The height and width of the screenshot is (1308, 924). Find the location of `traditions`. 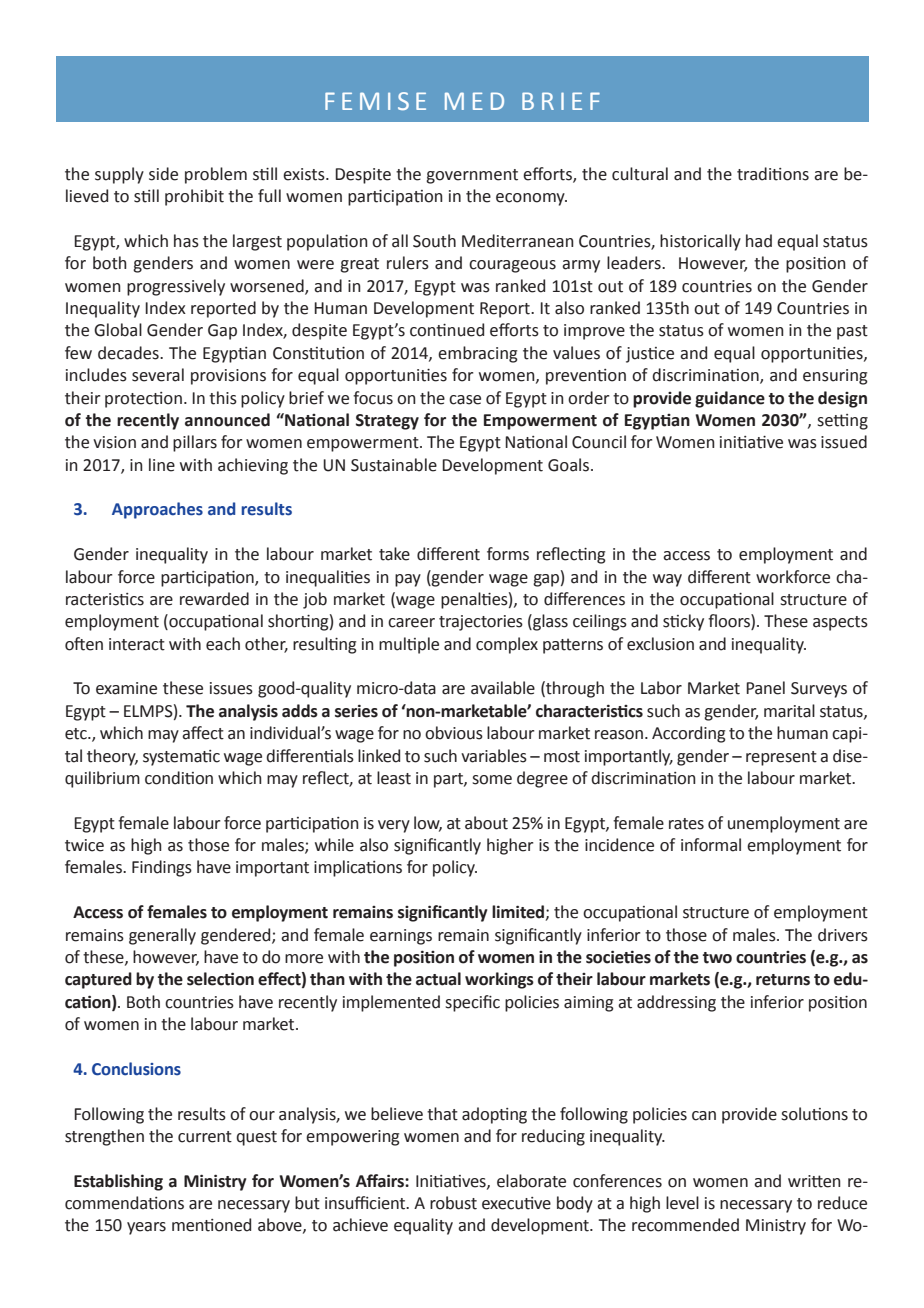

traditions is located at coordinates (773, 174).
